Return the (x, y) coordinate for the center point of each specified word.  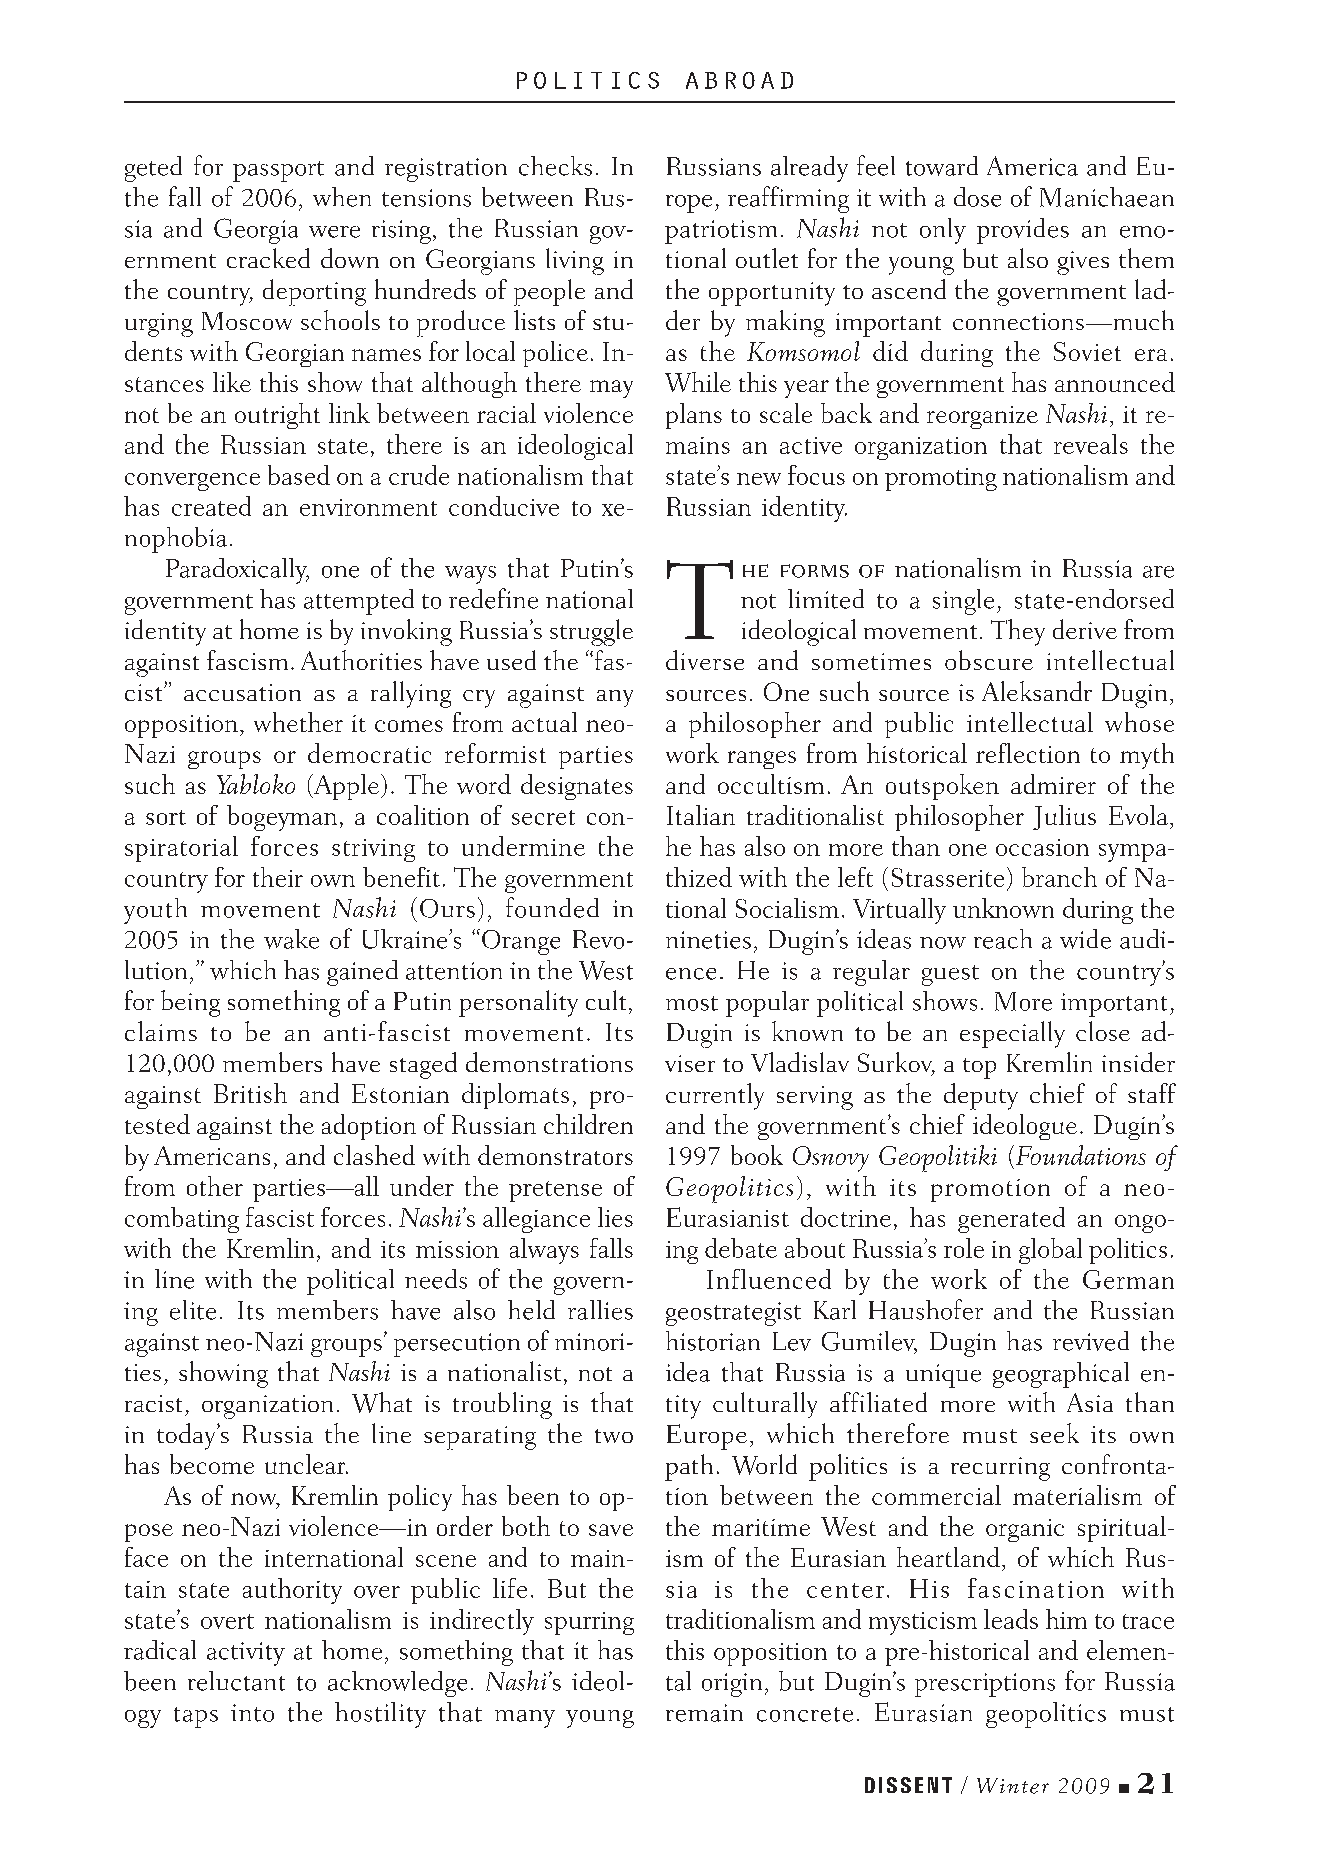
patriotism (721, 232)
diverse (705, 660)
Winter (1013, 1786)
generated (1011, 1220)
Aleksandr (1037, 691)
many (525, 1719)
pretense (555, 1191)
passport (278, 171)
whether (298, 722)
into (252, 1713)
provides (1023, 231)
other (215, 1186)
